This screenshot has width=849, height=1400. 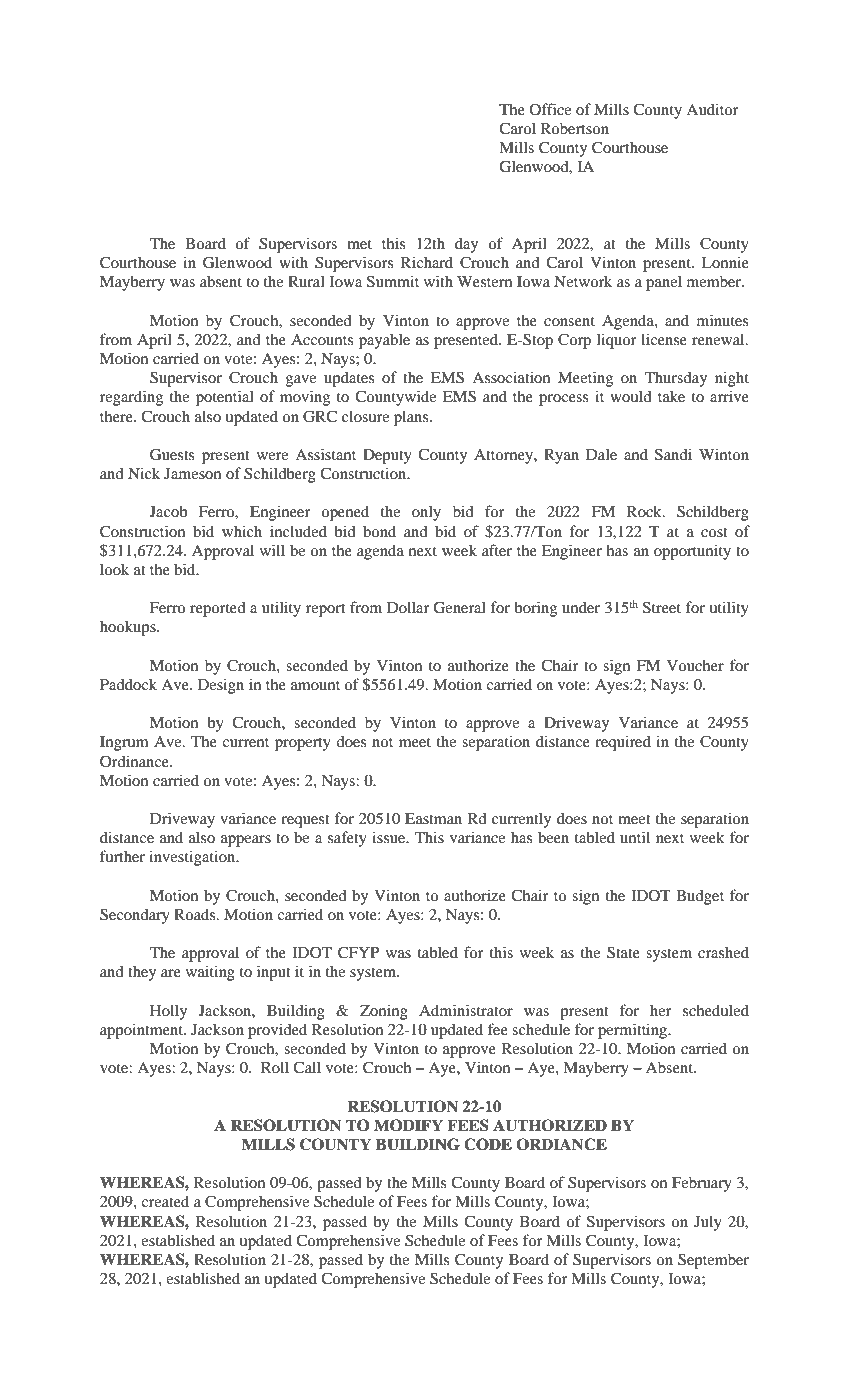 What do you see at coordinates (645, 511) in the screenshot?
I see `Rock` at bounding box center [645, 511].
